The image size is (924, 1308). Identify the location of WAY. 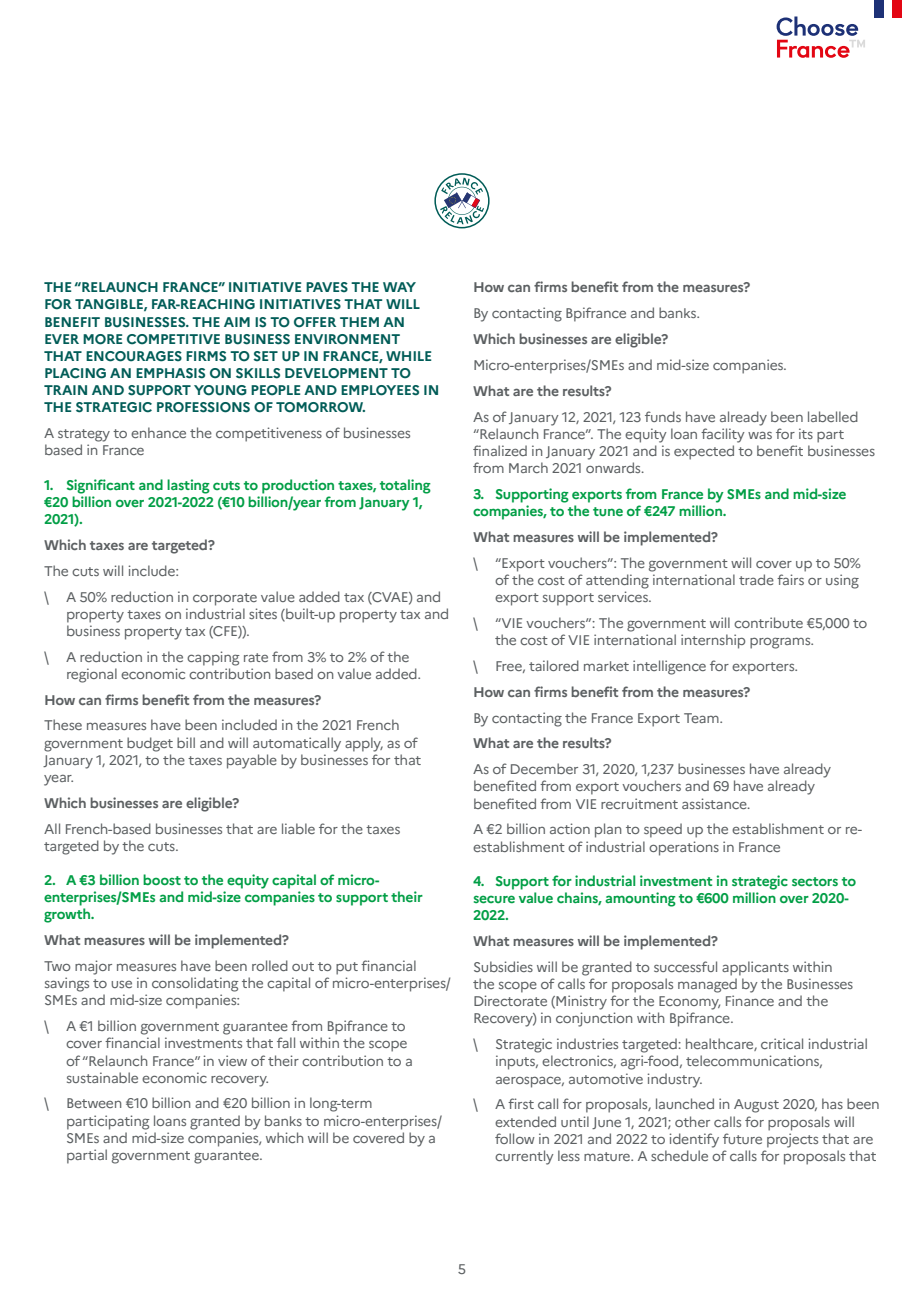
(399, 287).
